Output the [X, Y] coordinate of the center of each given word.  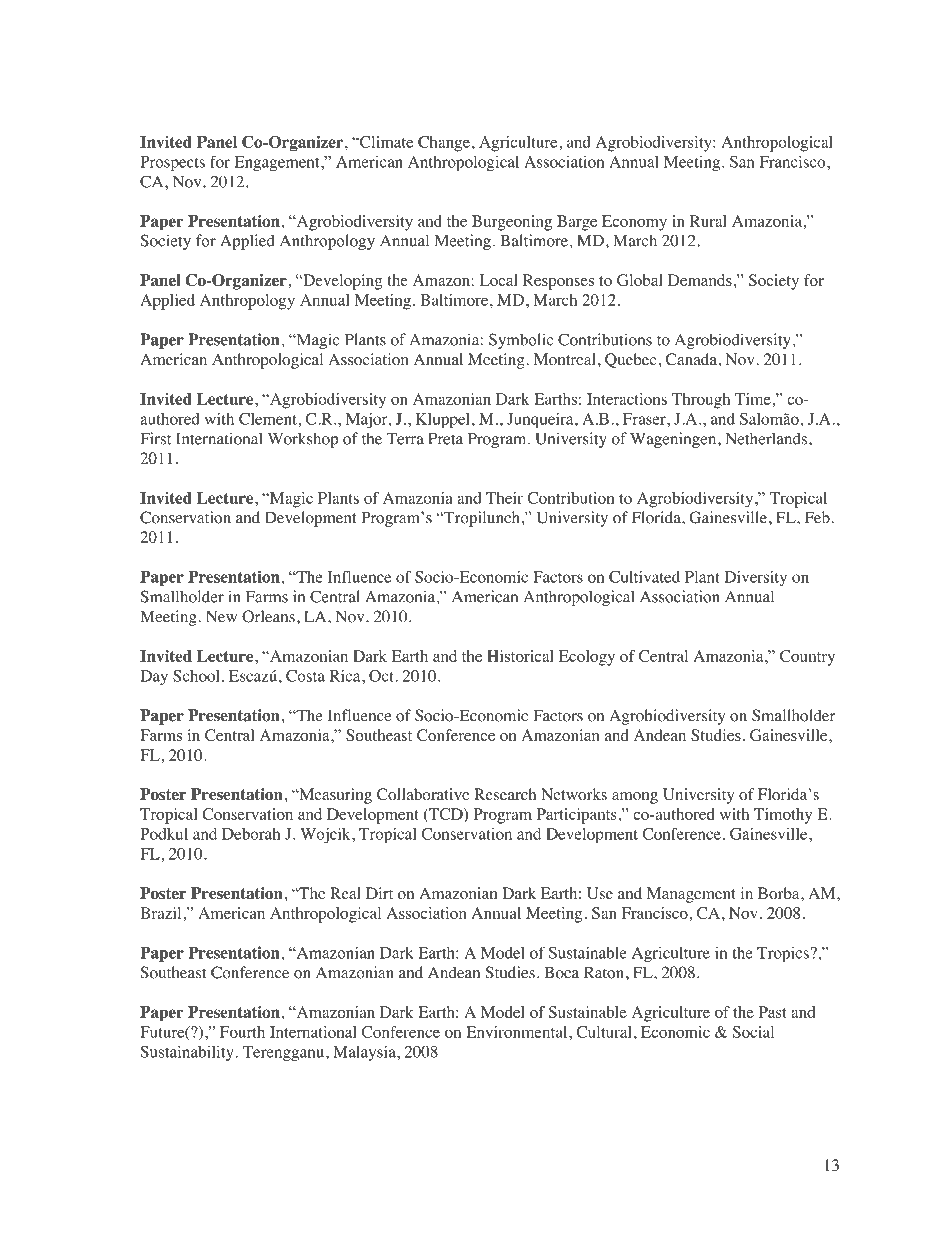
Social [753, 1032]
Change [444, 144]
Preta [445, 439]
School [198, 676]
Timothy [783, 816]
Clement [269, 419]
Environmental [518, 1032]
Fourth [242, 1032]
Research [505, 794]
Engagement [278, 163]
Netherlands [766, 438]
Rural [708, 221]
